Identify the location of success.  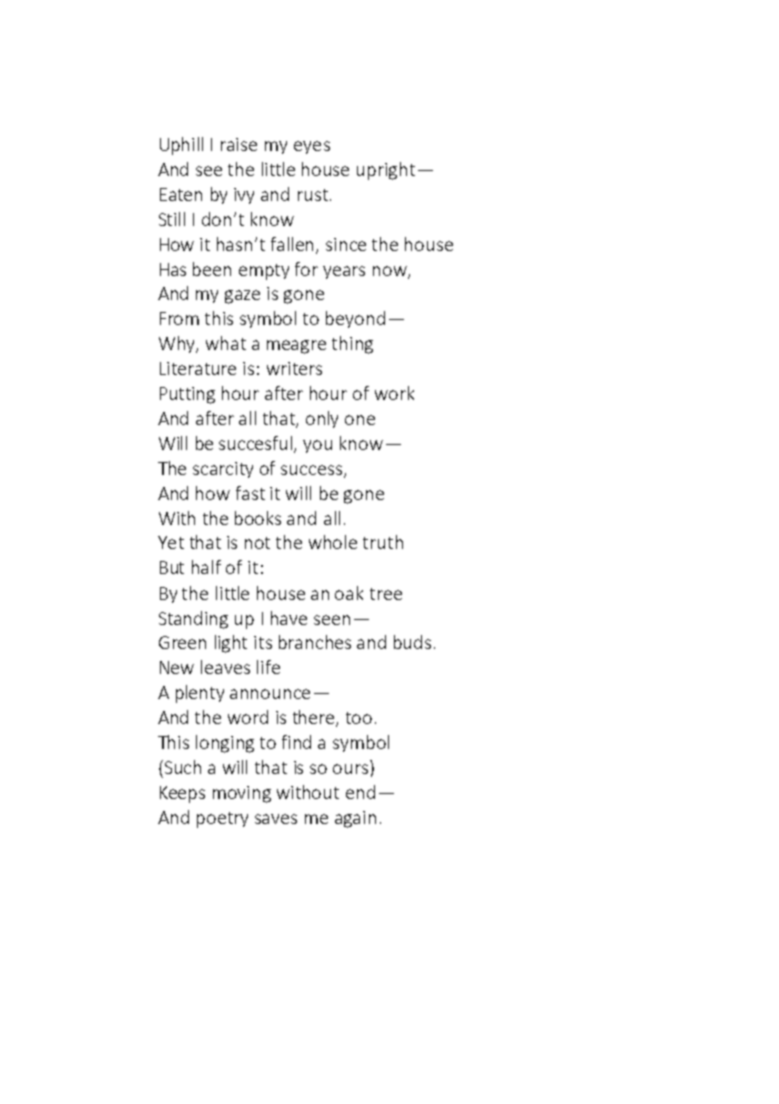
(313, 471).
